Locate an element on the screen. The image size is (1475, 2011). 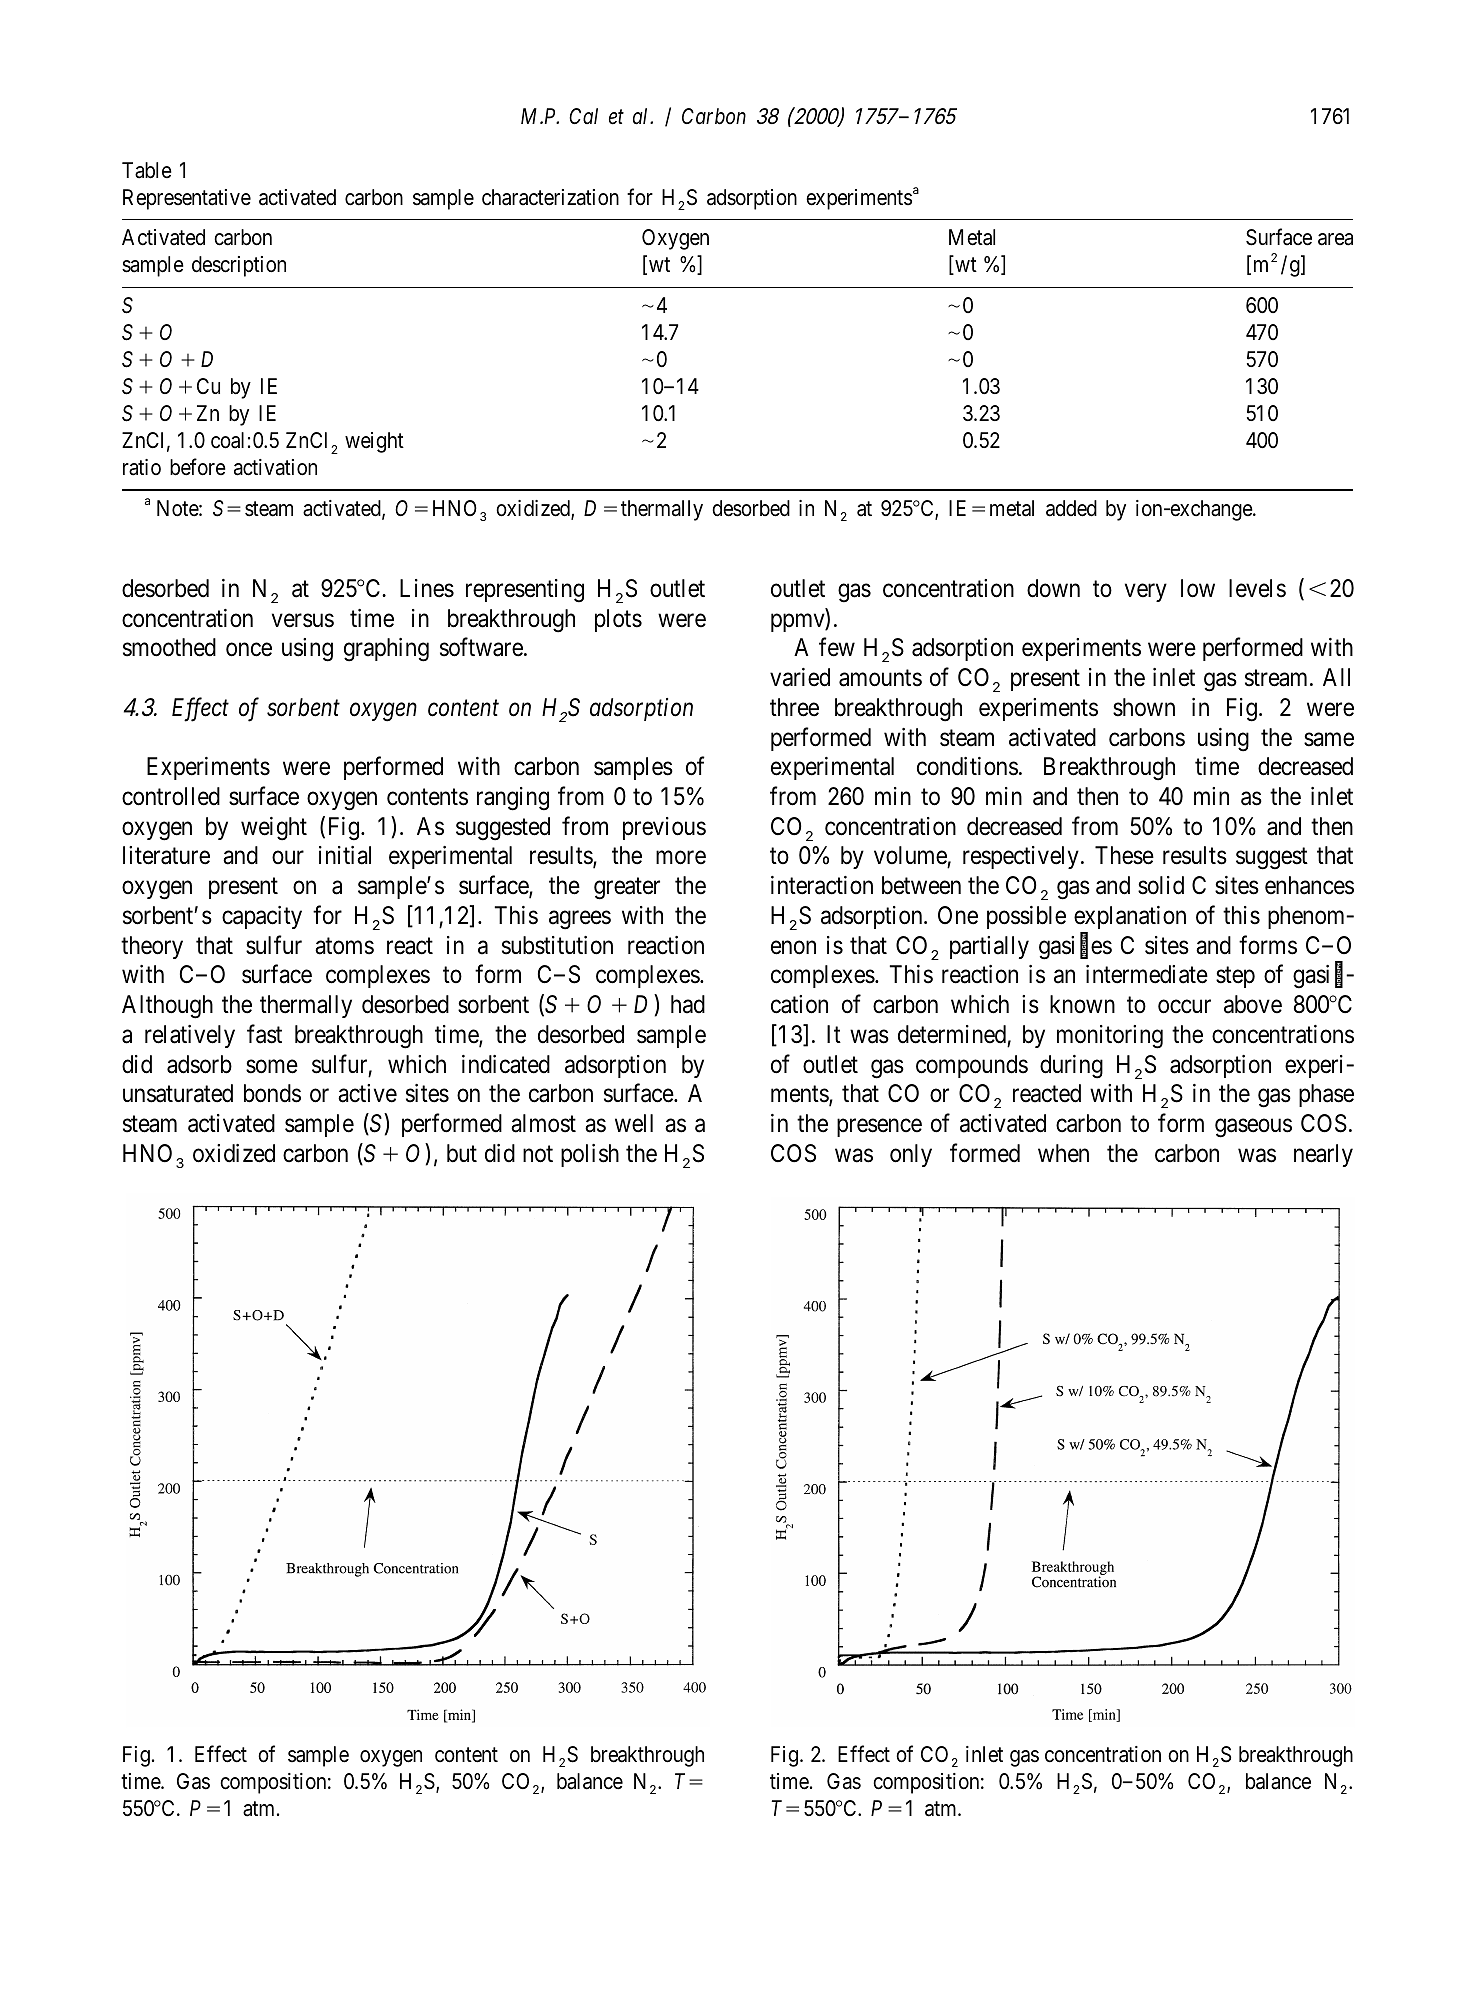
versus is located at coordinates (303, 620).
